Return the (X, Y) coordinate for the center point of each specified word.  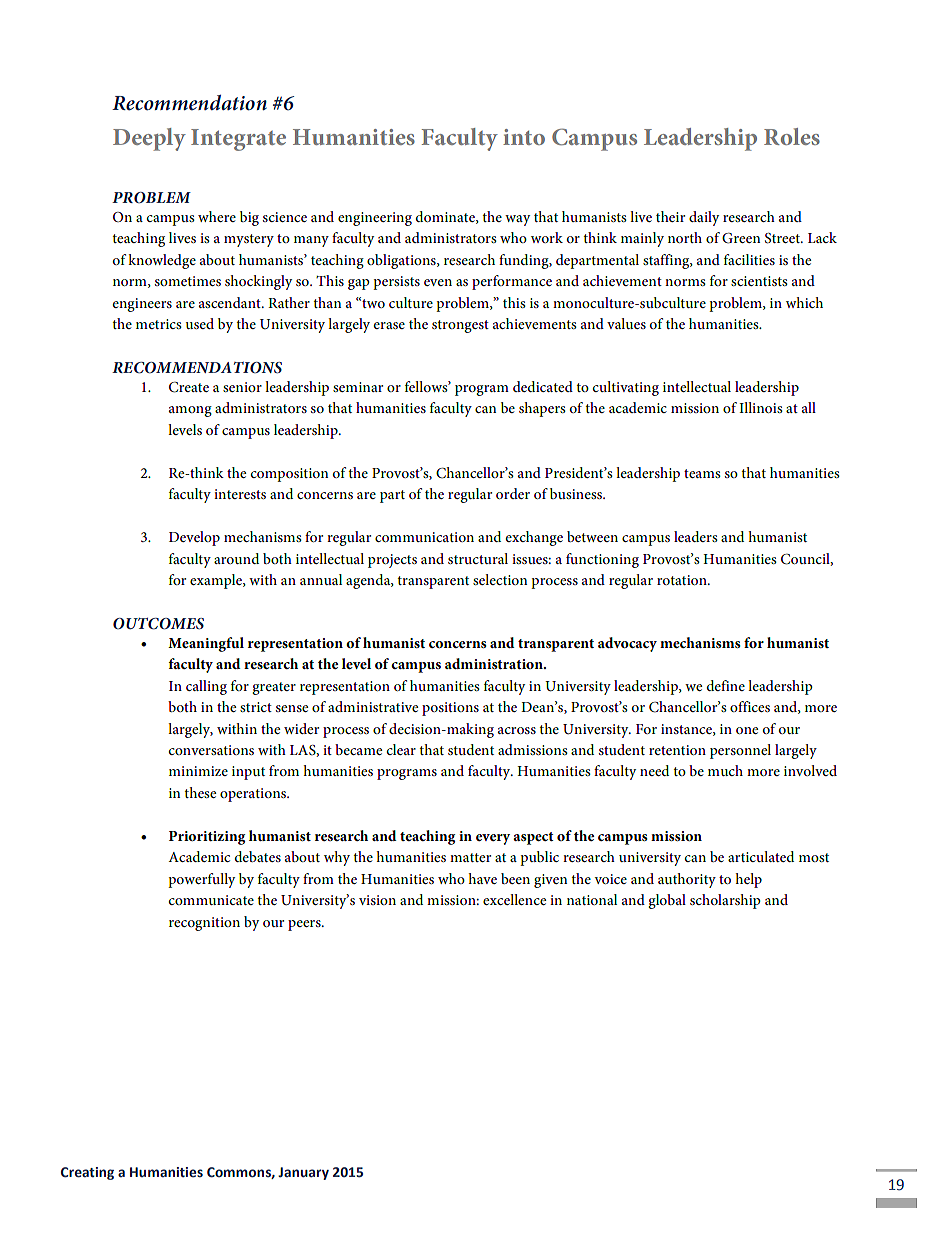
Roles (792, 136)
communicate (211, 900)
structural (478, 558)
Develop (194, 538)
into (524, 137)
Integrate (238, 140)
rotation (683, 580)
